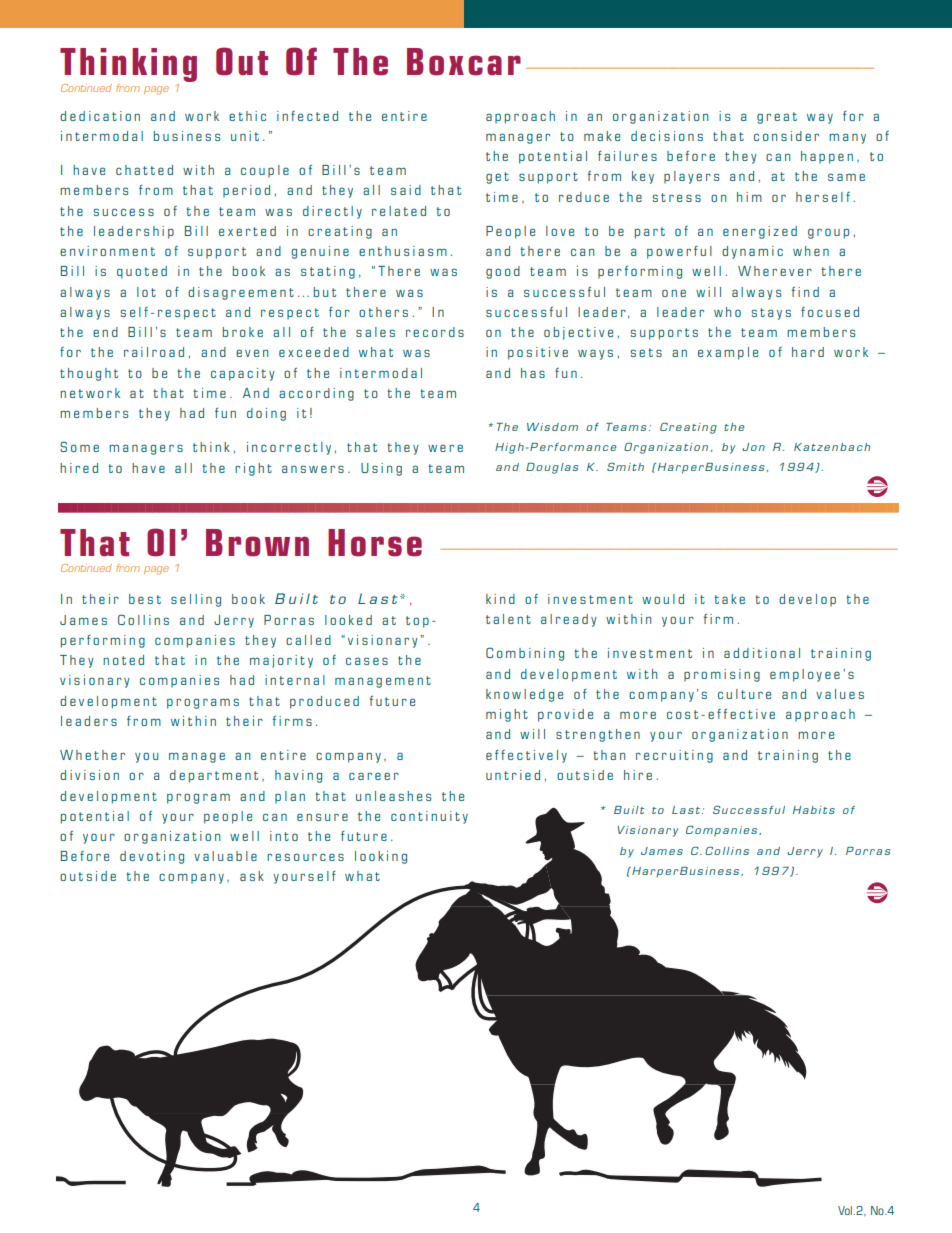 The width and height of the page is (952, 1233). Describe the element at coordinates (728, 353) in the page. I see `example` at that location.
